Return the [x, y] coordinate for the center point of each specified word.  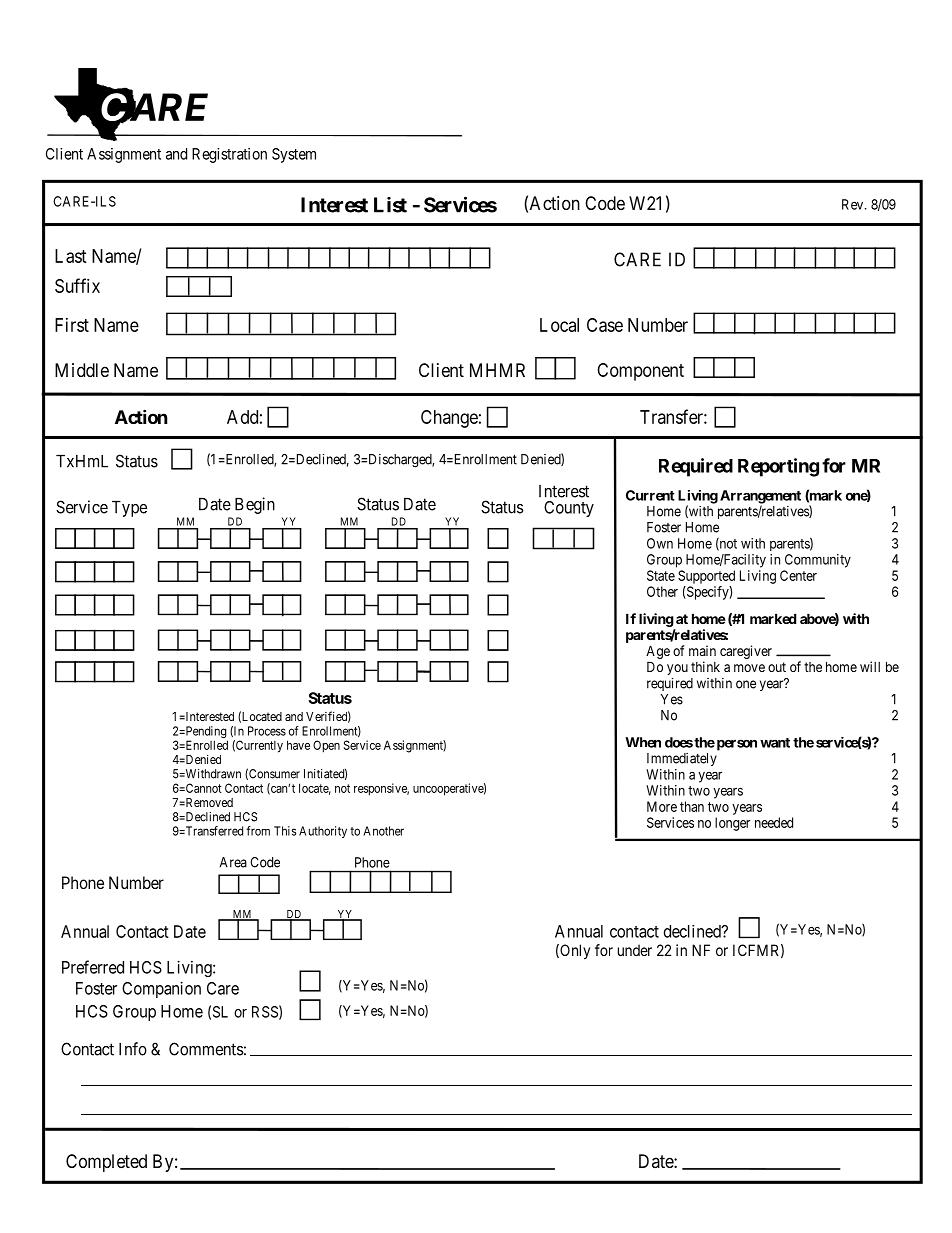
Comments [206, 1049]
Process [267, 731]
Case [605, 325]
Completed [106, 1163]
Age [658, 652]
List [390, 205]
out [777, 667]
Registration [229, 155]
